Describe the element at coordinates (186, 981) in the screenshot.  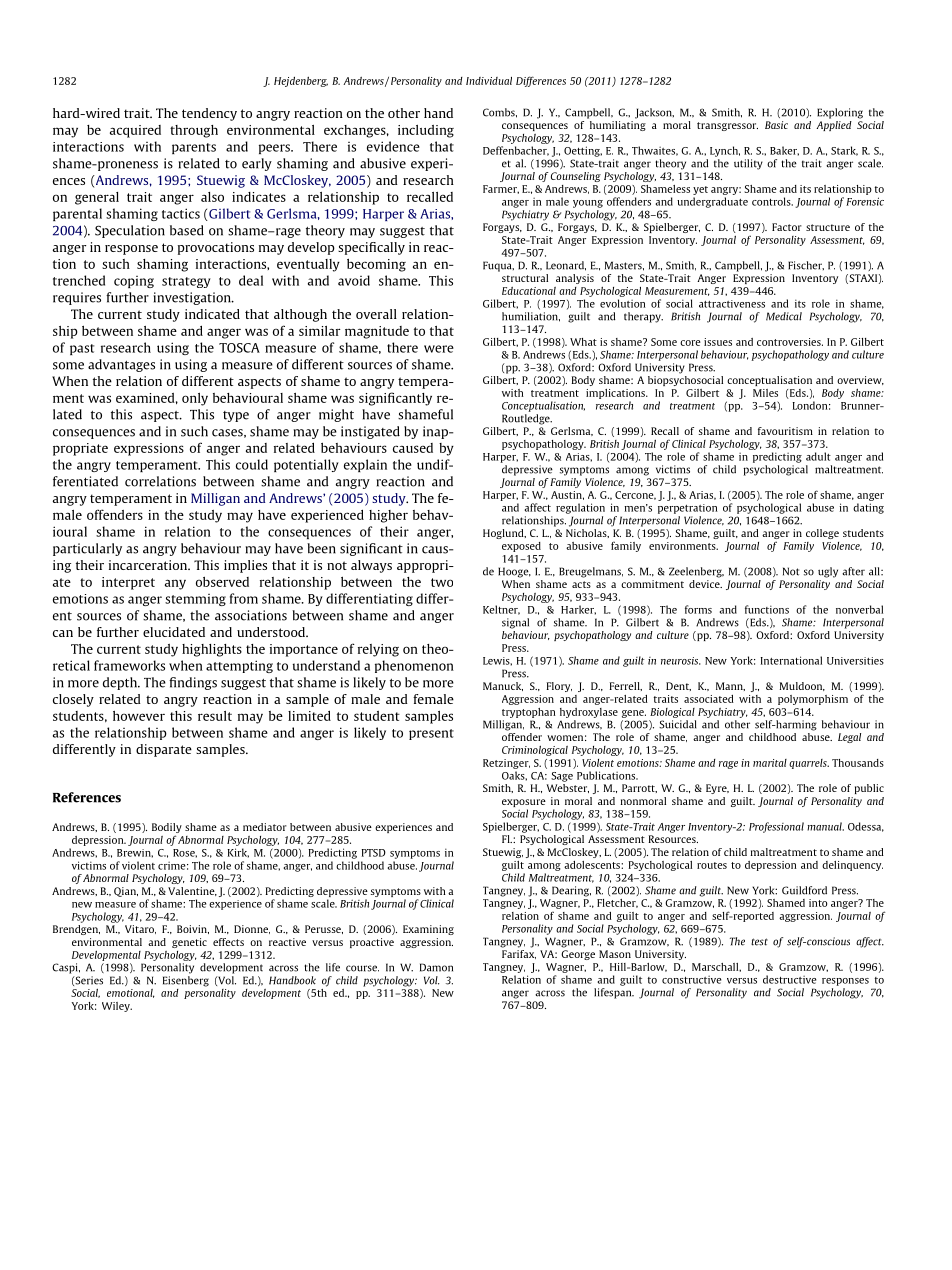
I see `Eisenberg` at that location.
